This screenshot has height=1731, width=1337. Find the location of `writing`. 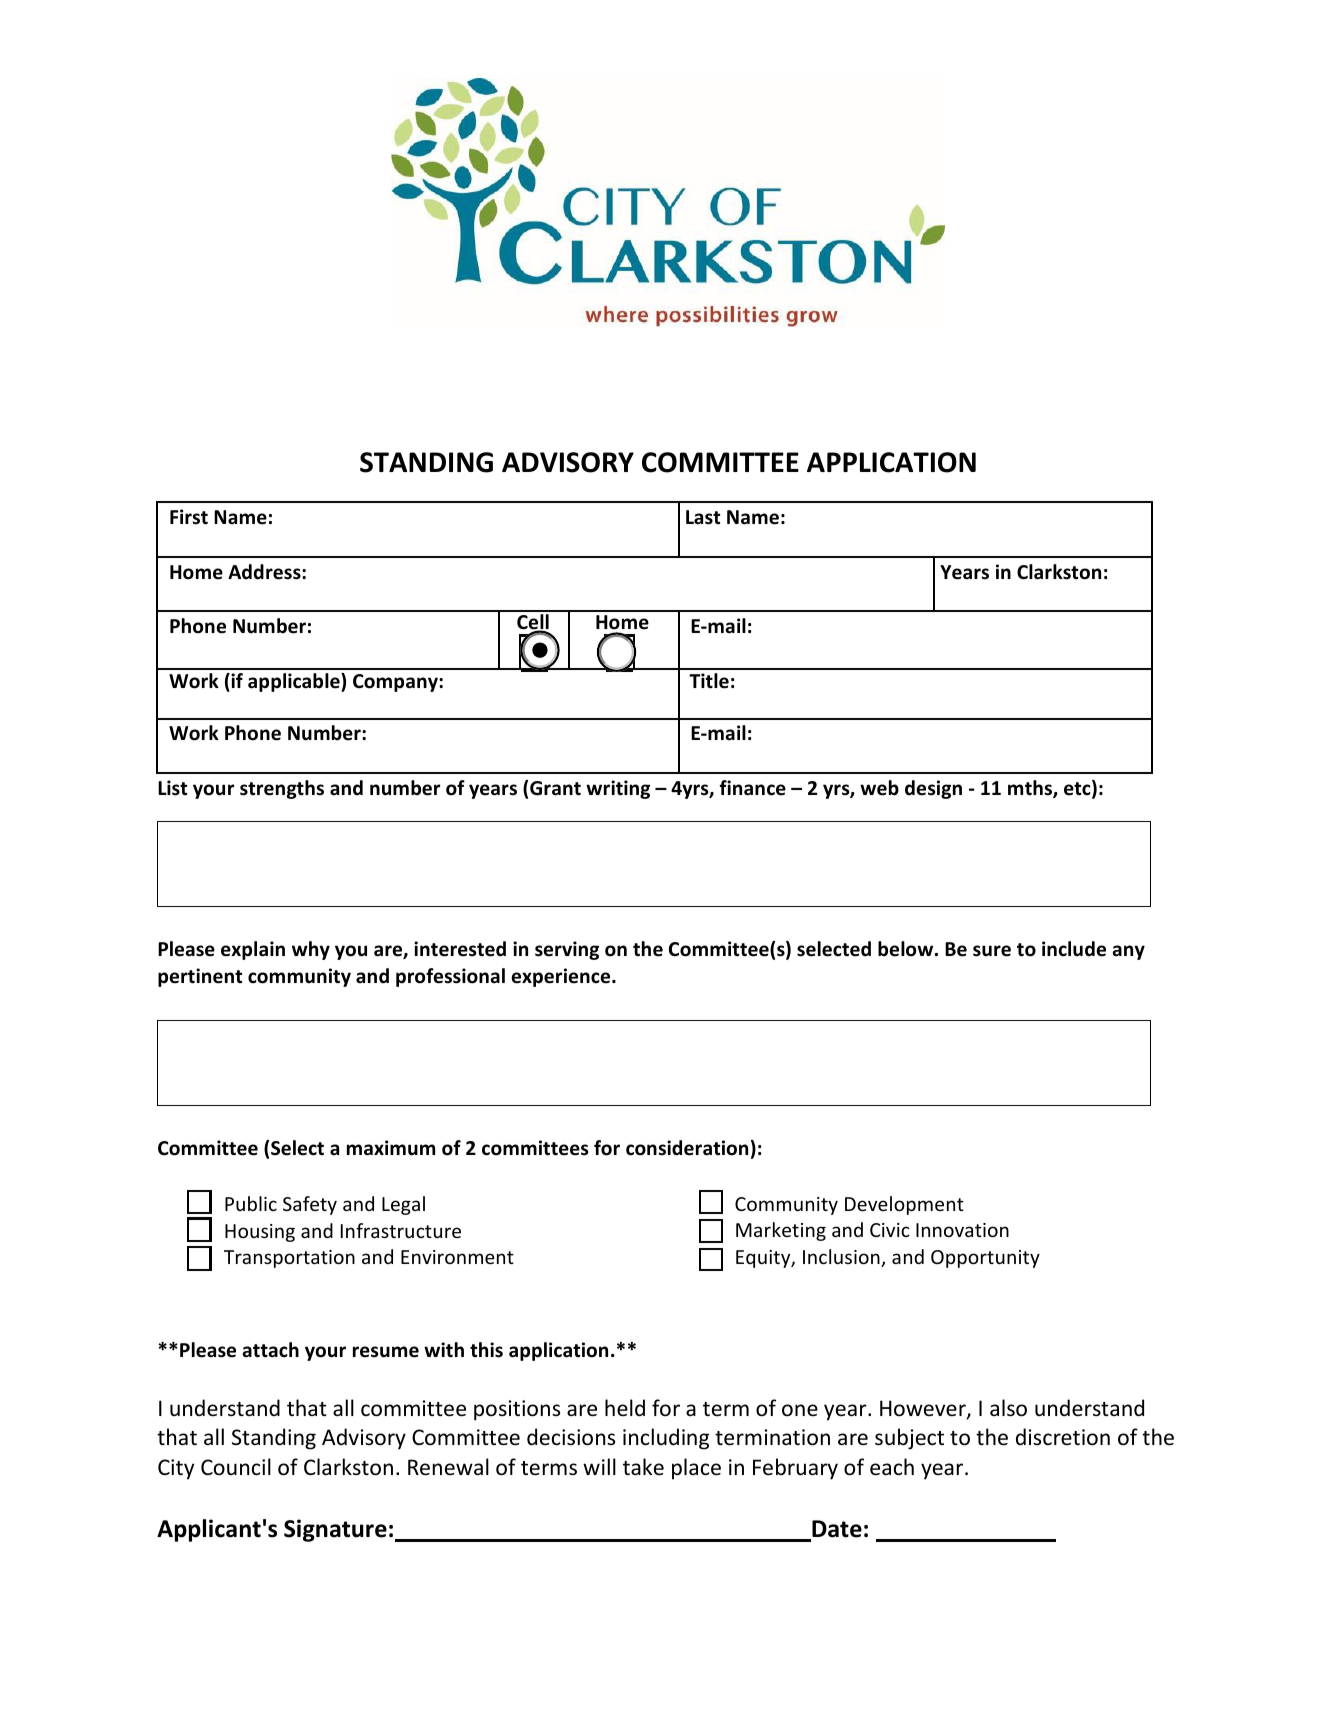

writing is located at coordinates (618, 789).
